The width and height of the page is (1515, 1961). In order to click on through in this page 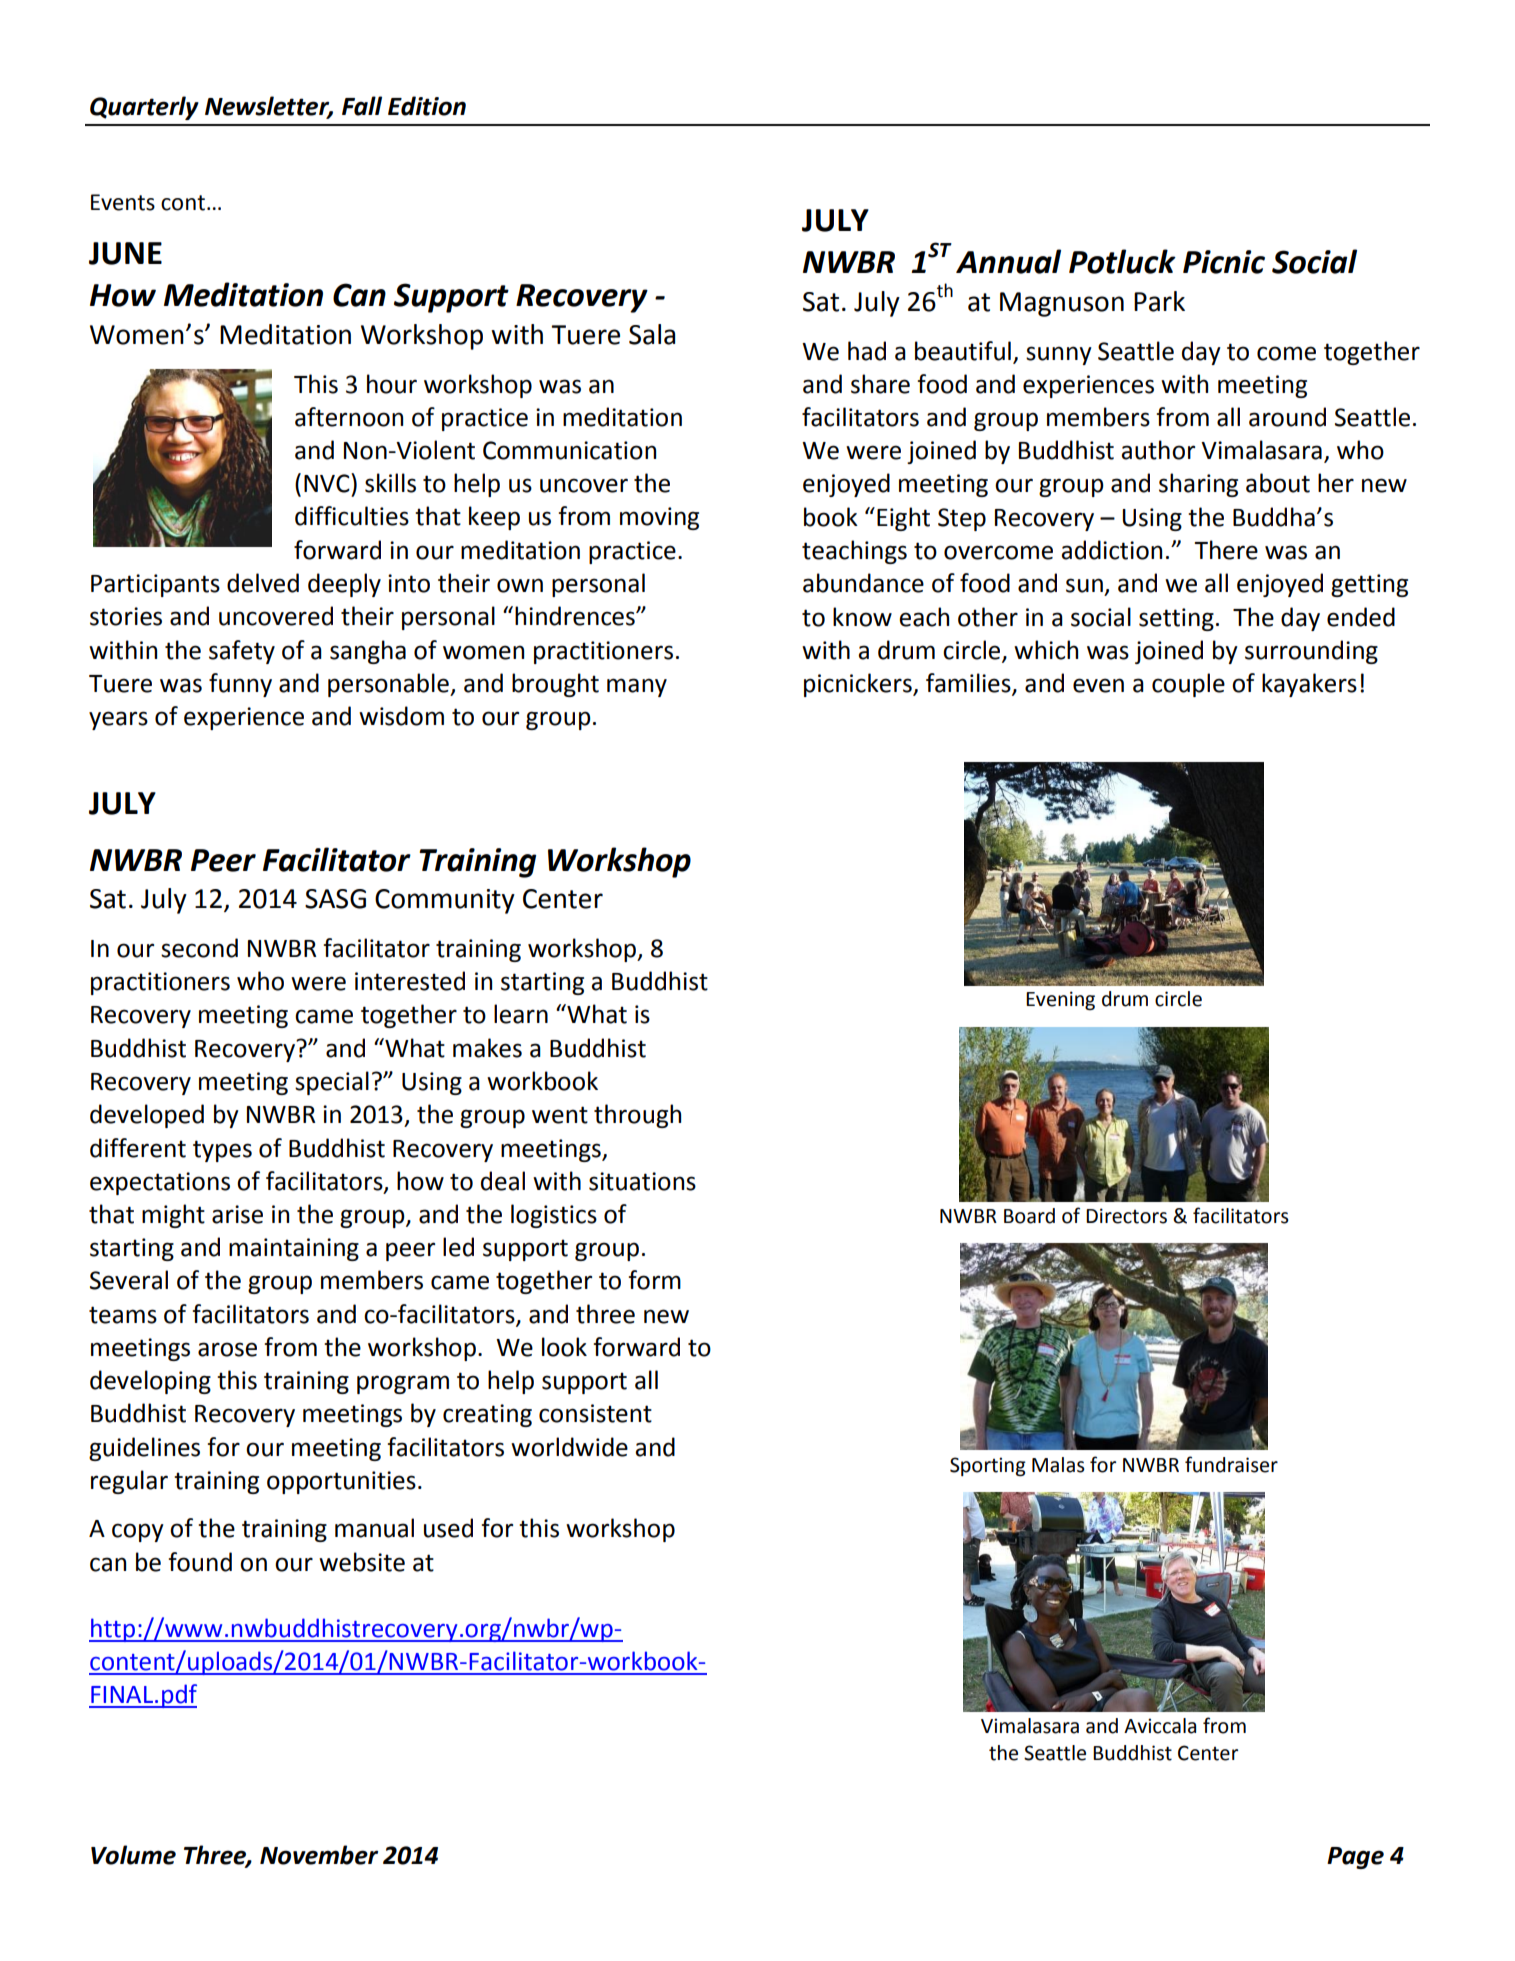, I will do `click(637, 1116)`.
